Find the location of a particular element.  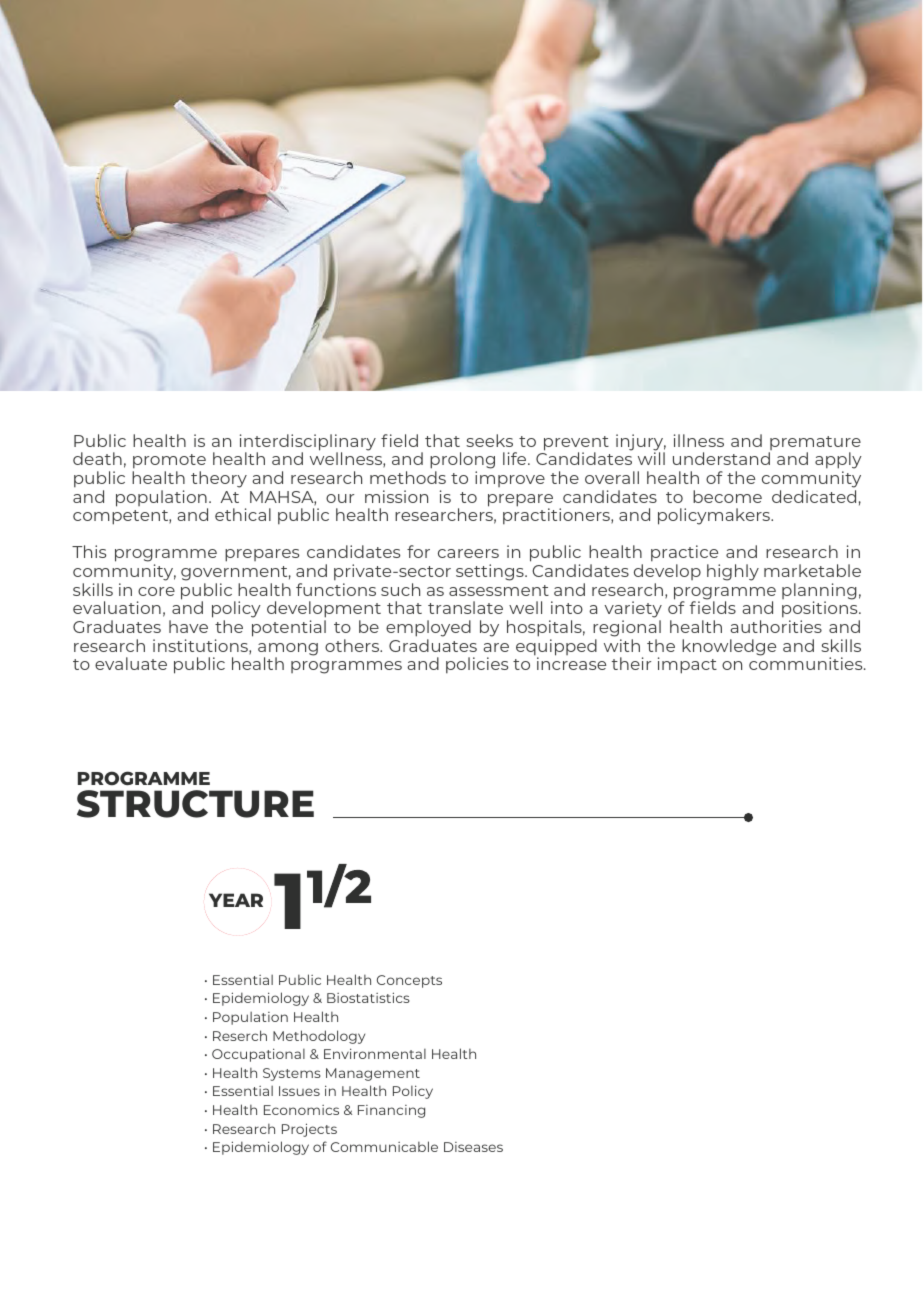

Economics is located at coordinates (301, 1110).
